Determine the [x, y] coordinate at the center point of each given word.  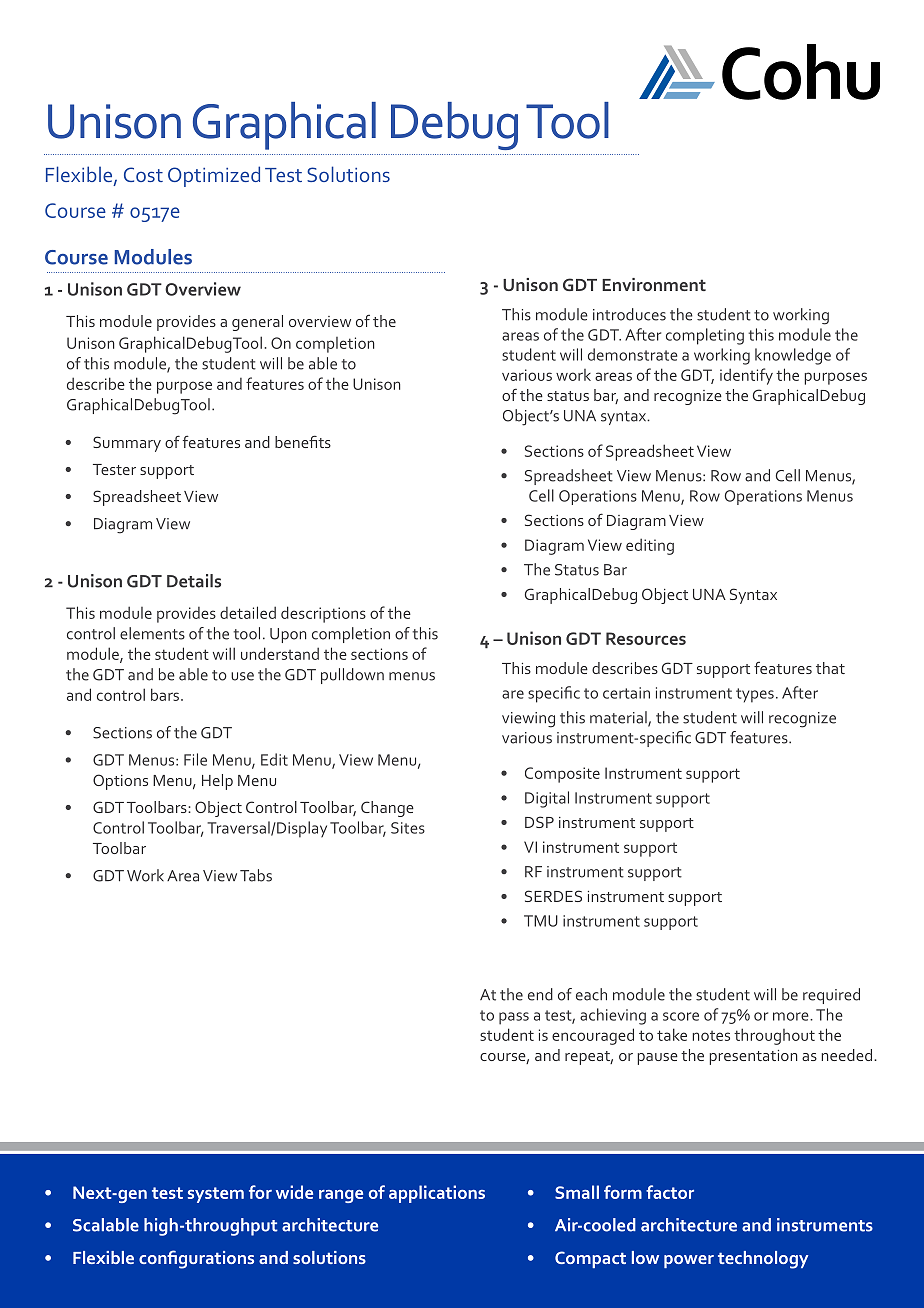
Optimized [214, 176]
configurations [196, 1259]
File [195, 759]
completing [705, 336]
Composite [562, 775]
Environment [654, 284]
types [755, 695]
